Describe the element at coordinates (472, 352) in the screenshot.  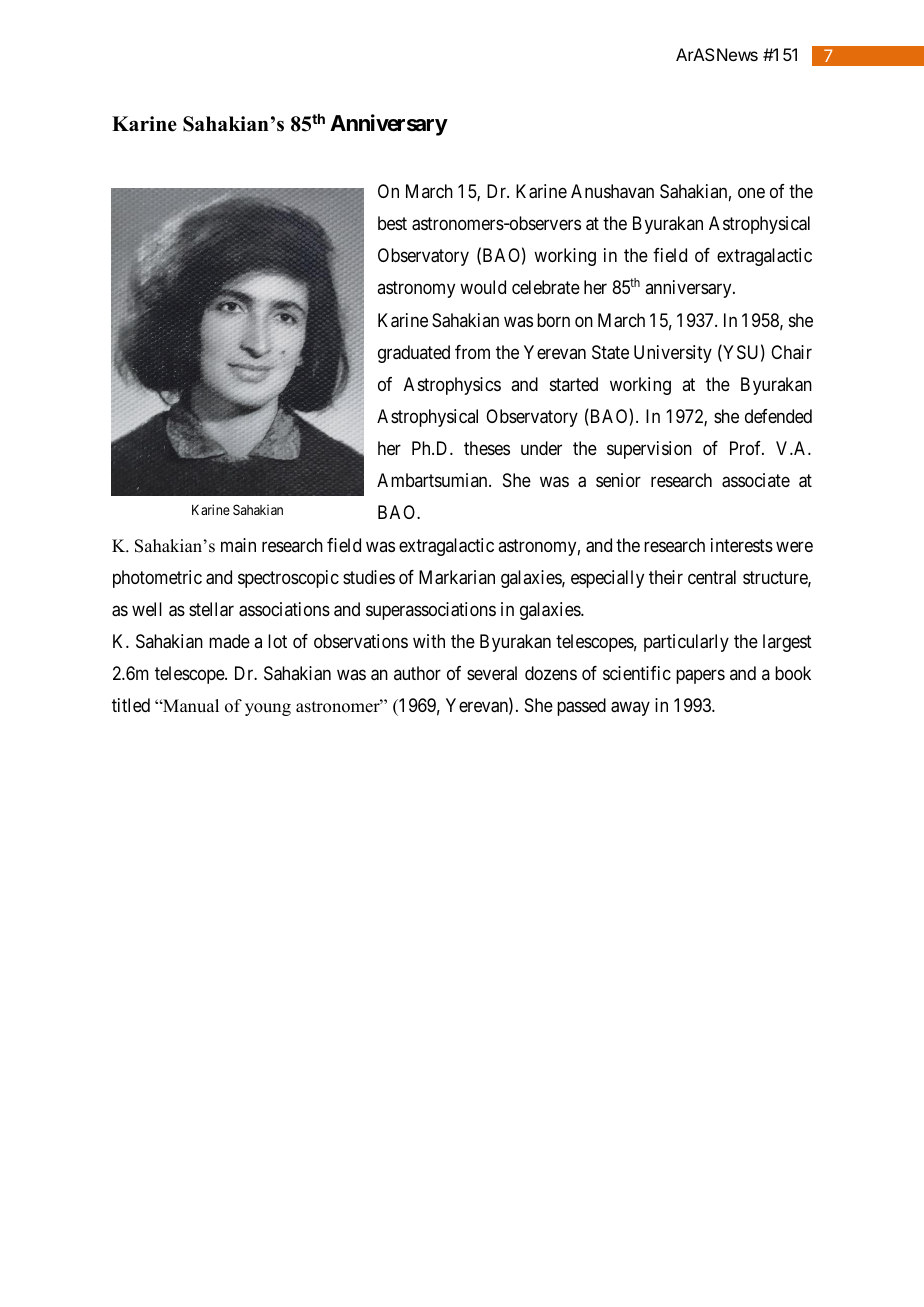
I see `from` at that location.
